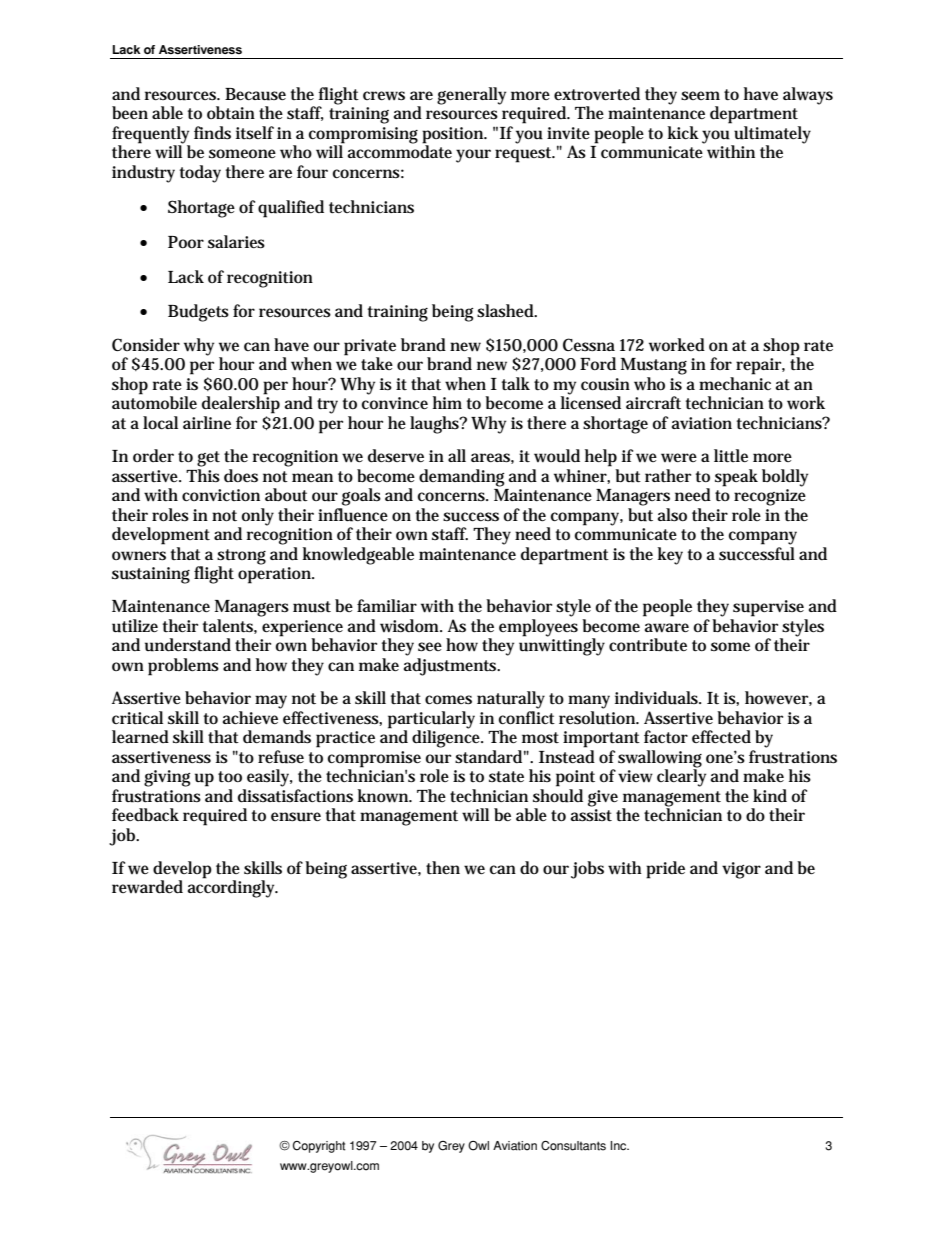  Describe the element at coordinates (241, 404) in the image. I see `dealership` at that location.
